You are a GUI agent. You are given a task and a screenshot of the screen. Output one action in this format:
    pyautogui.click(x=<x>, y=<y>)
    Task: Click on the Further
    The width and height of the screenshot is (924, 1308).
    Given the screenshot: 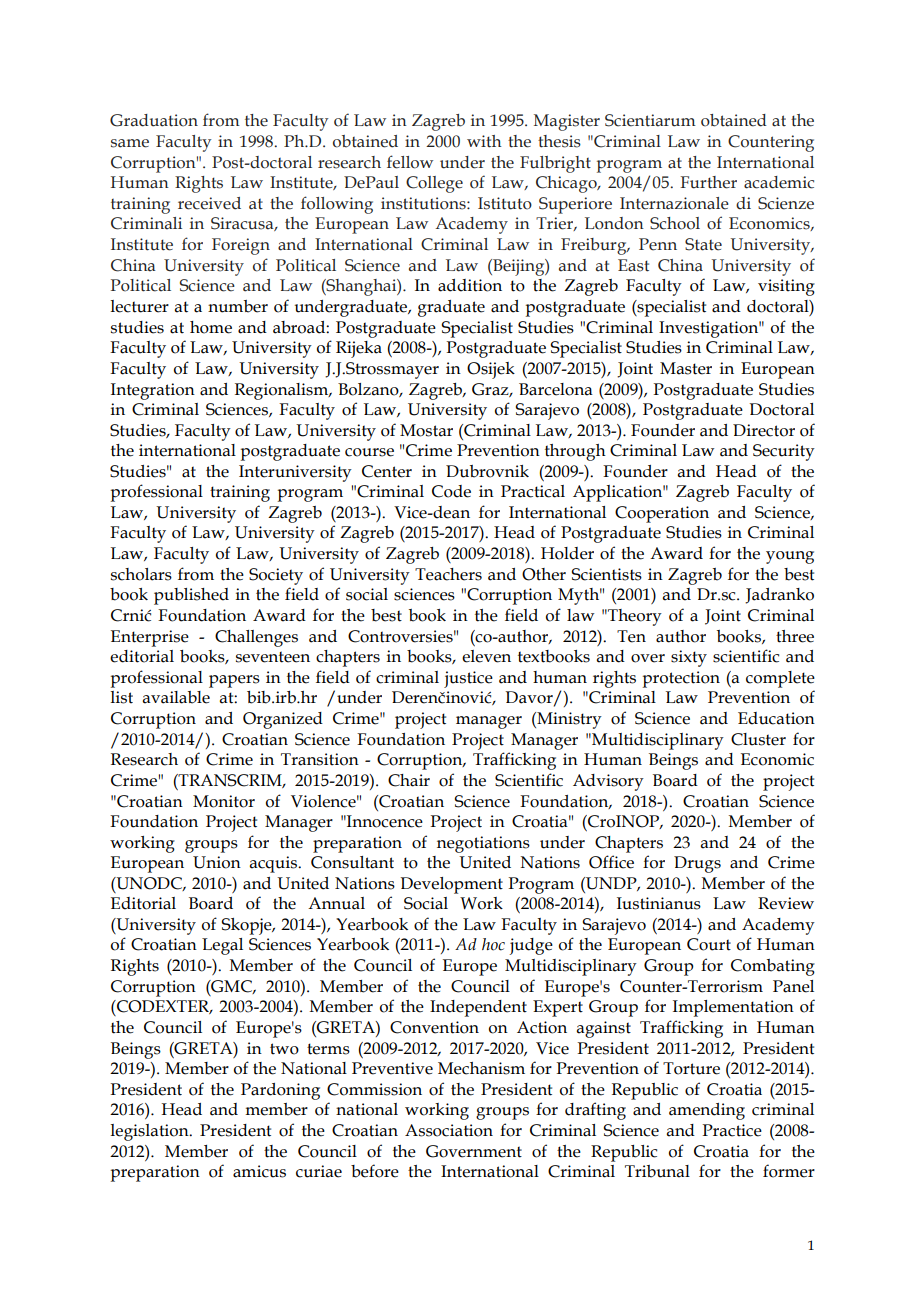 What is the action you would take?
    pyautogui.click(x=708, y=182)
